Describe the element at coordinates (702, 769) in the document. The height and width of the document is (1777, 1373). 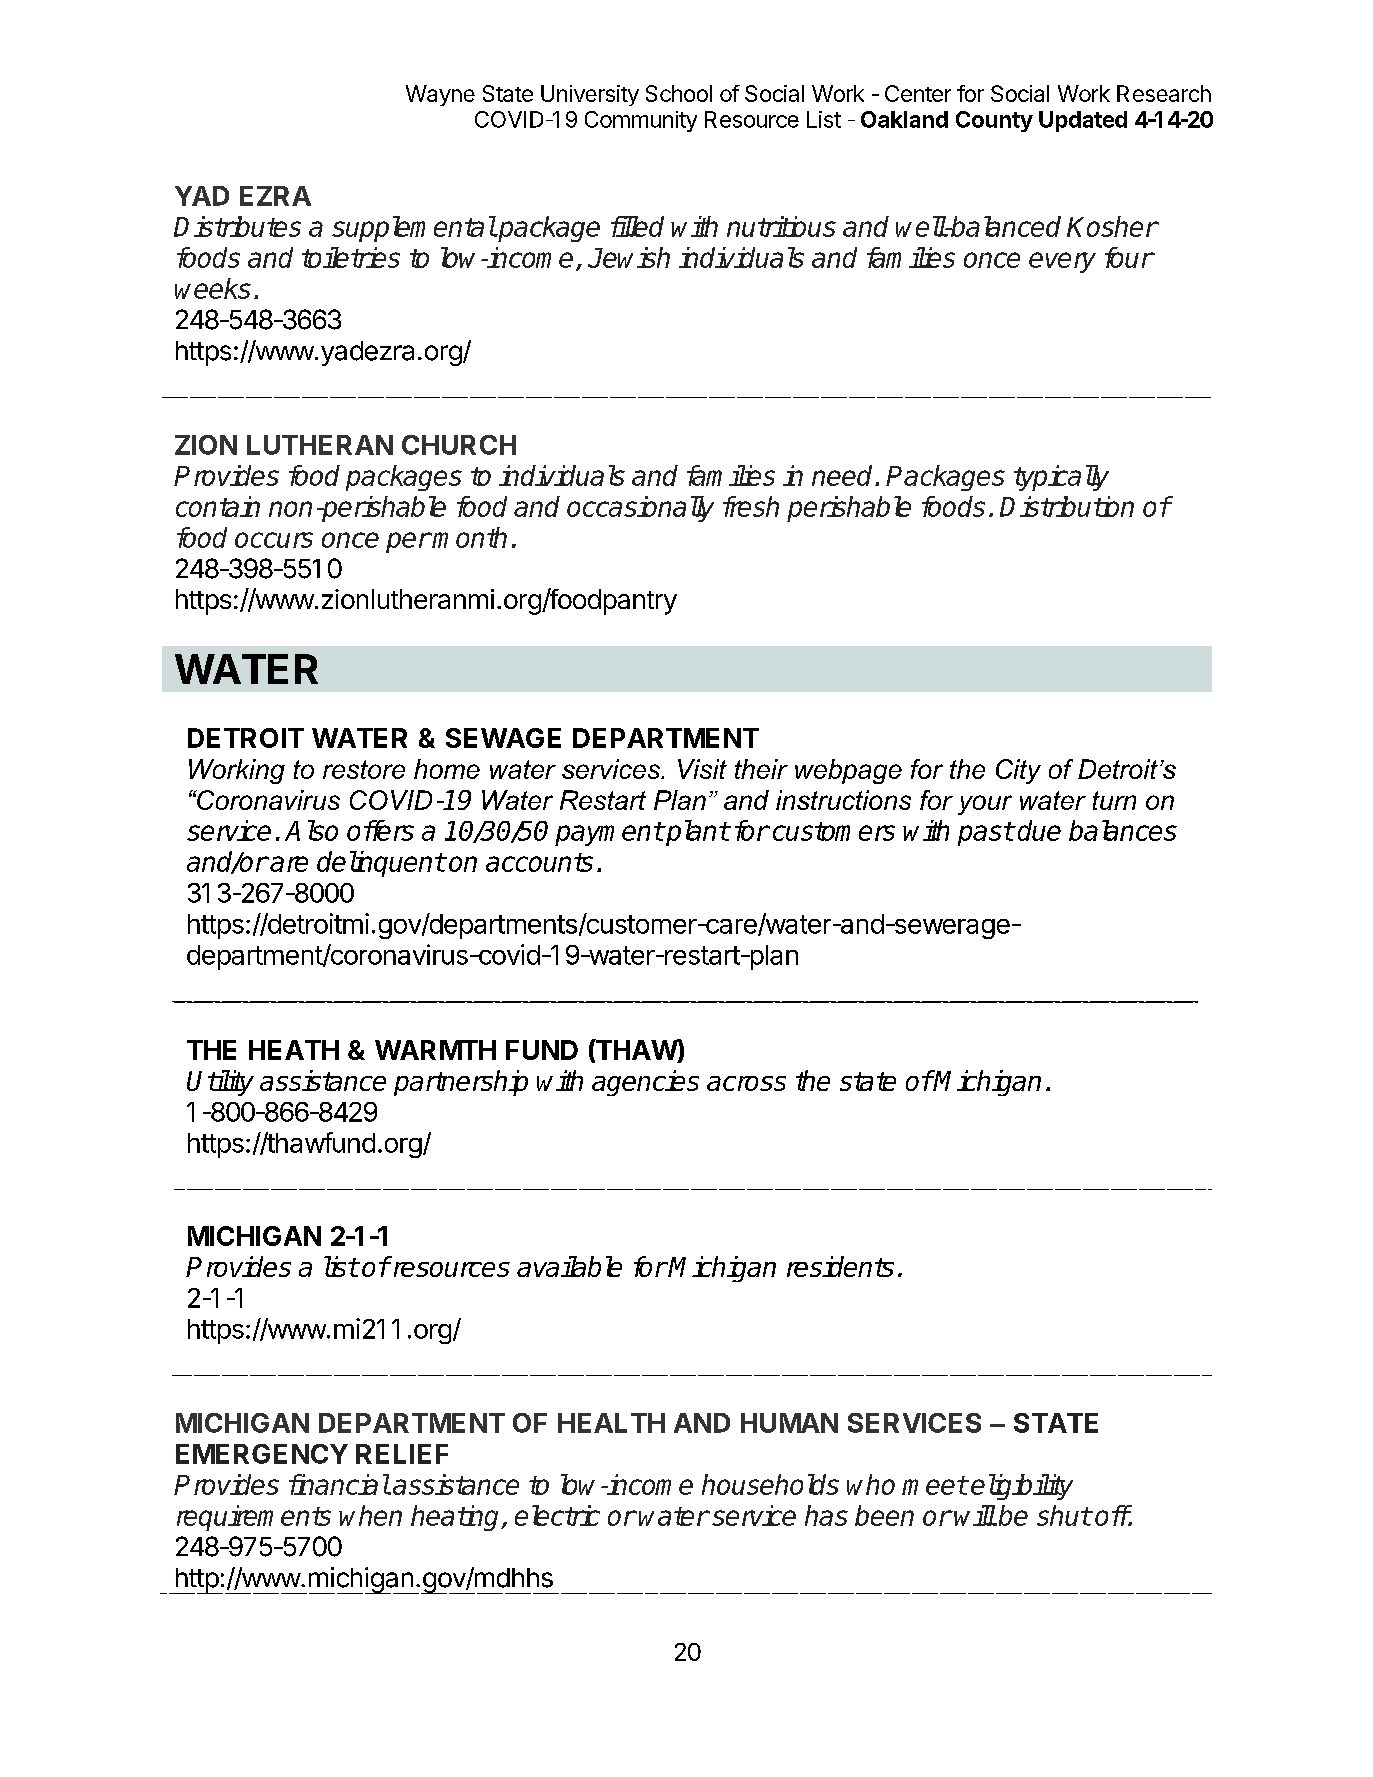
I see `Visit` at that location.
